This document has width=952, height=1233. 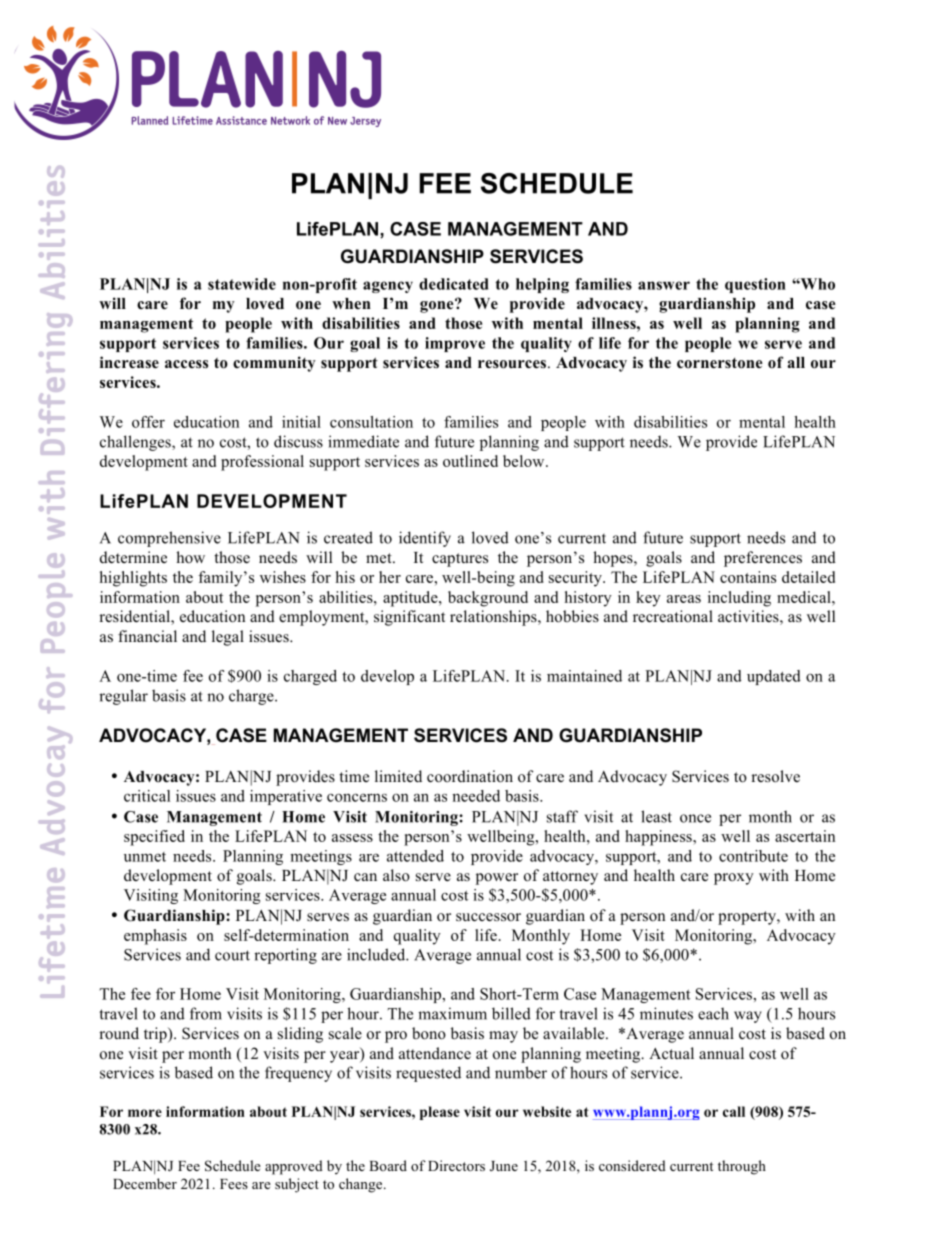 What do you see at coordinates (755, 285) in the document?
I see `question` at bounding box center [755, 285].
